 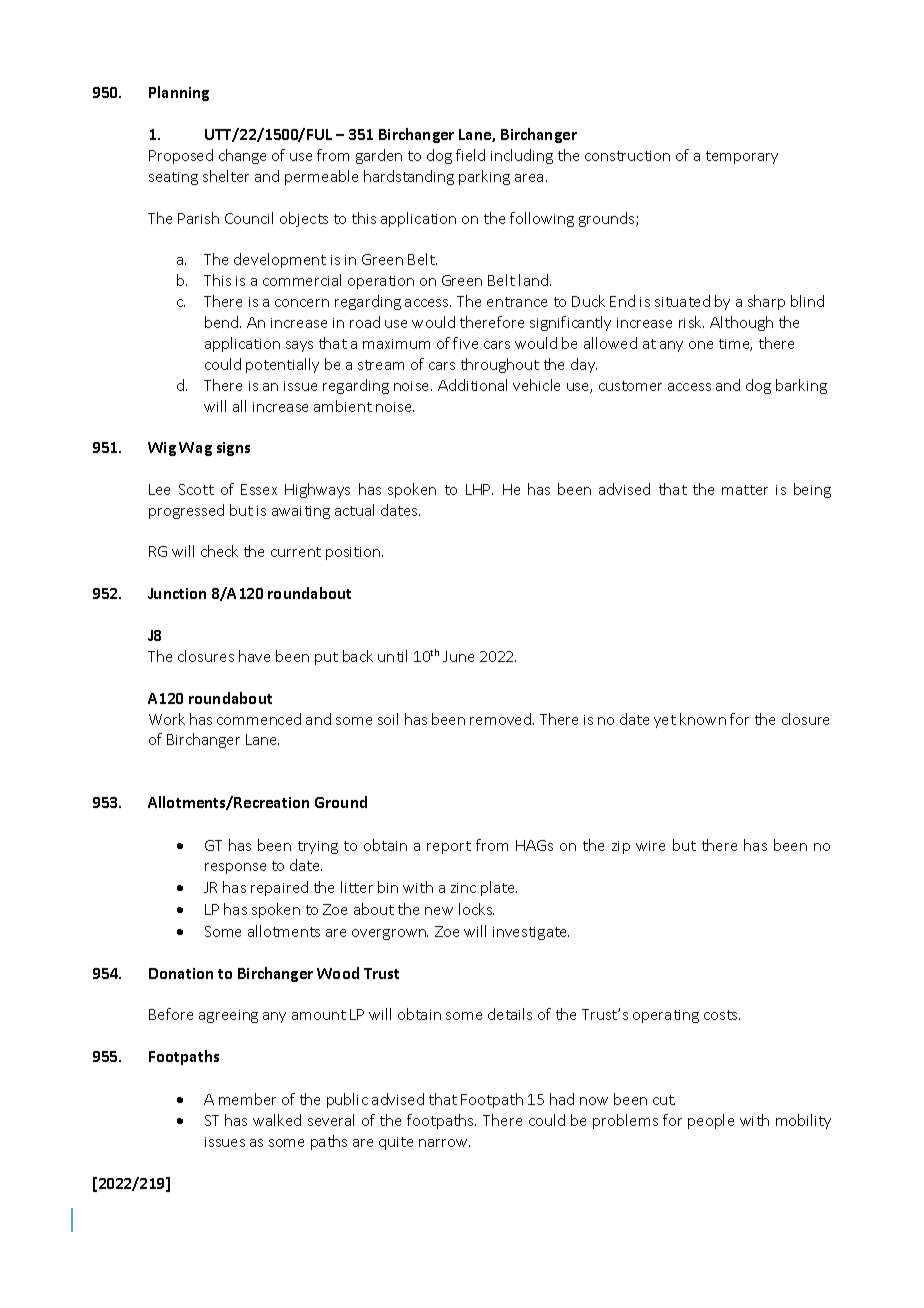 What do you see at coordinates (500, 365) in the document?
I see `throughout` at bounding box center [500, 365].
